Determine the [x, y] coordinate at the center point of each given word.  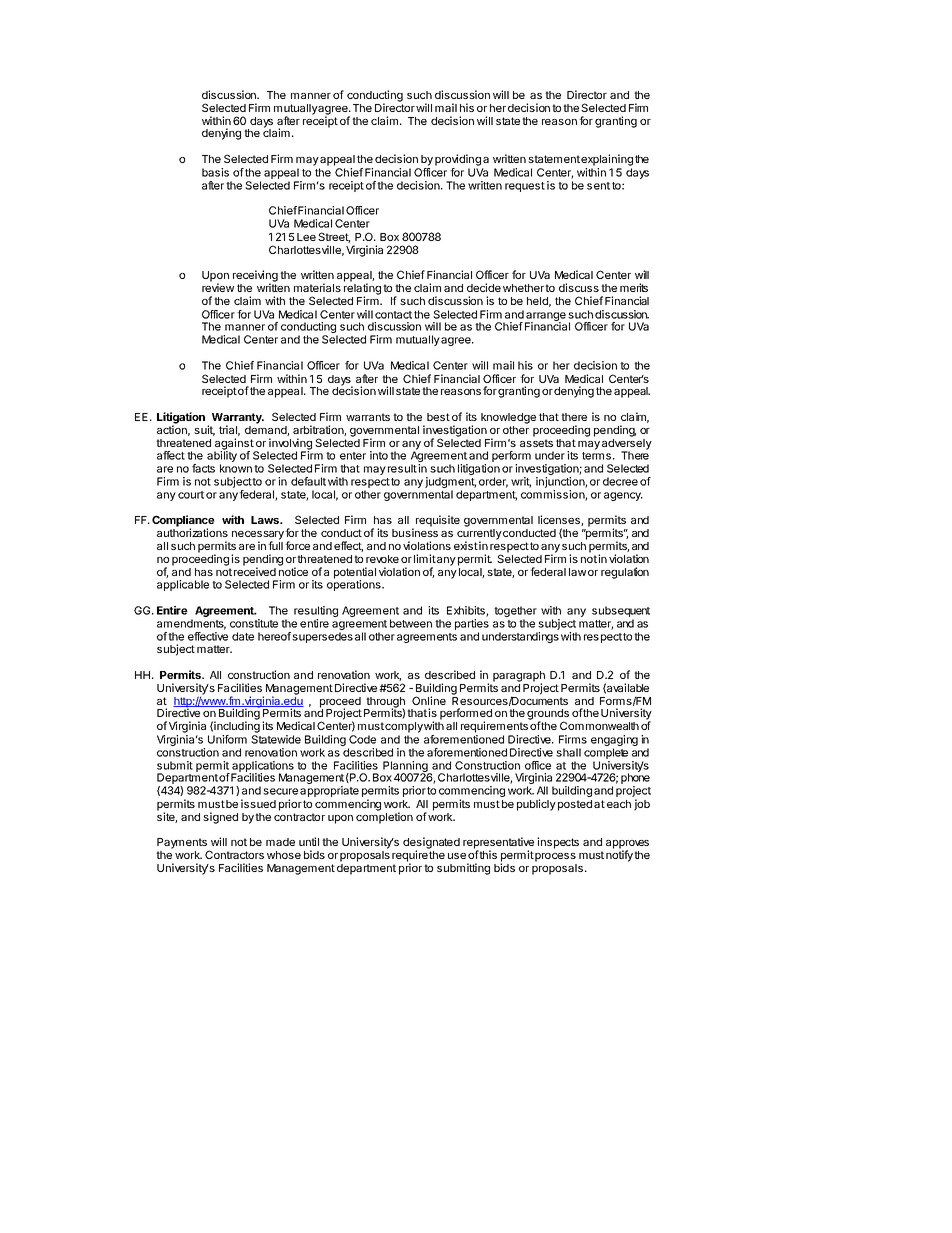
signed [220, 818]
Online [429, 700]
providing [458, 160]
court [191, 495]
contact [393, 315]
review [218, 287]
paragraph [519, 677]
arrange [545, 317]
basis [215, 172]
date [243, 636]
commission [553, 495]
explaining [607, 160]
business [415, 532]
